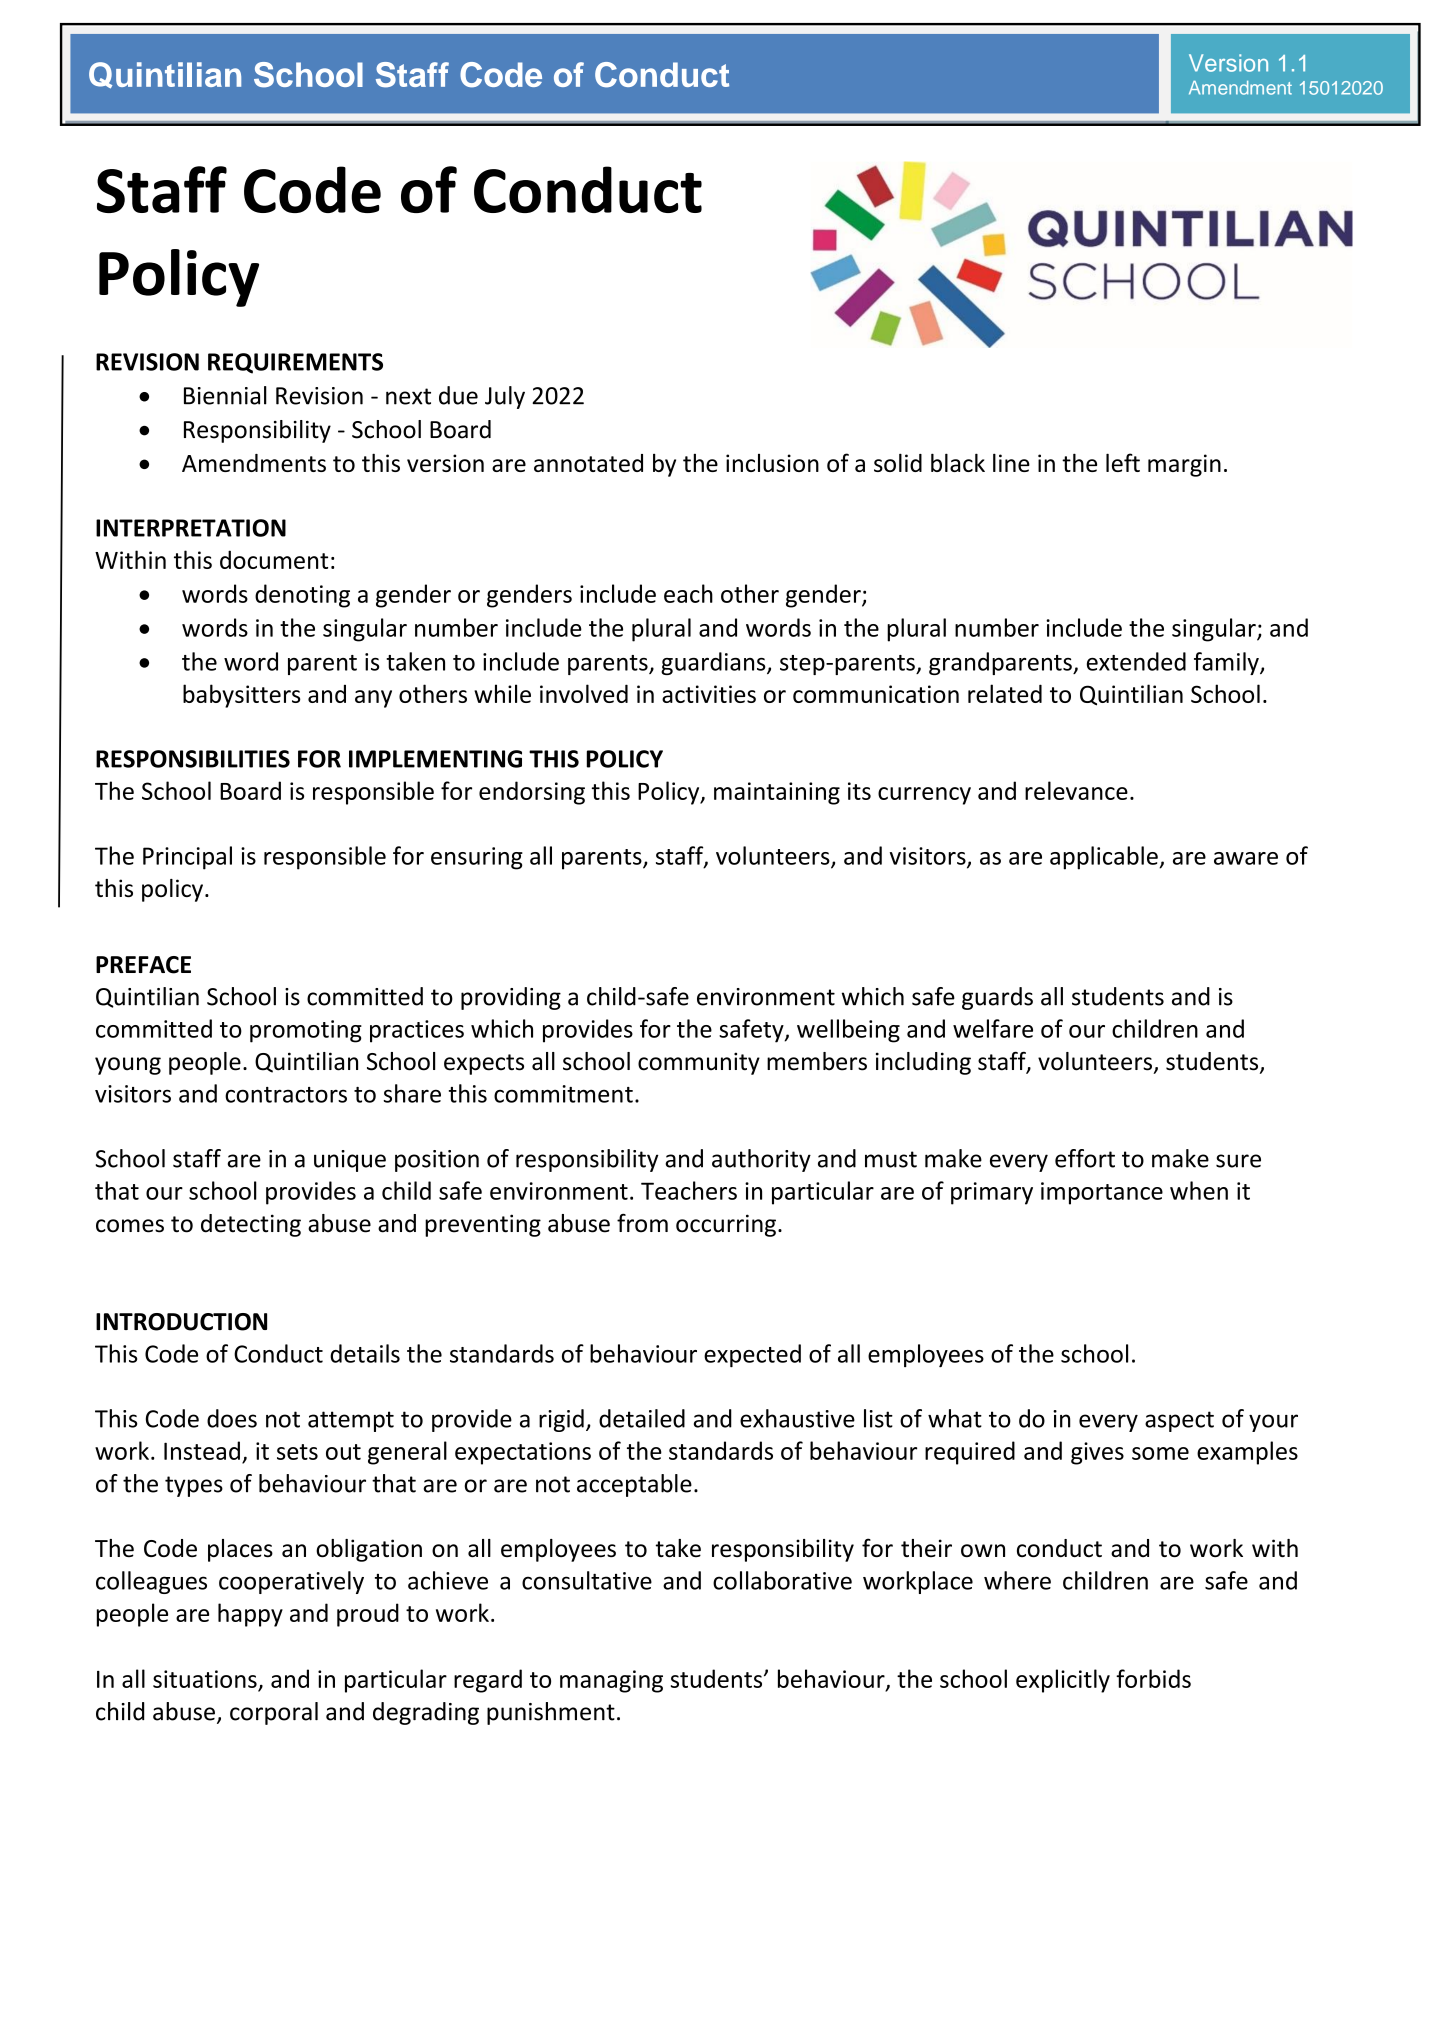  What do you see at coordinates (365, 1353) in the page?
I see `details` at bounding box center [365, 1353].
